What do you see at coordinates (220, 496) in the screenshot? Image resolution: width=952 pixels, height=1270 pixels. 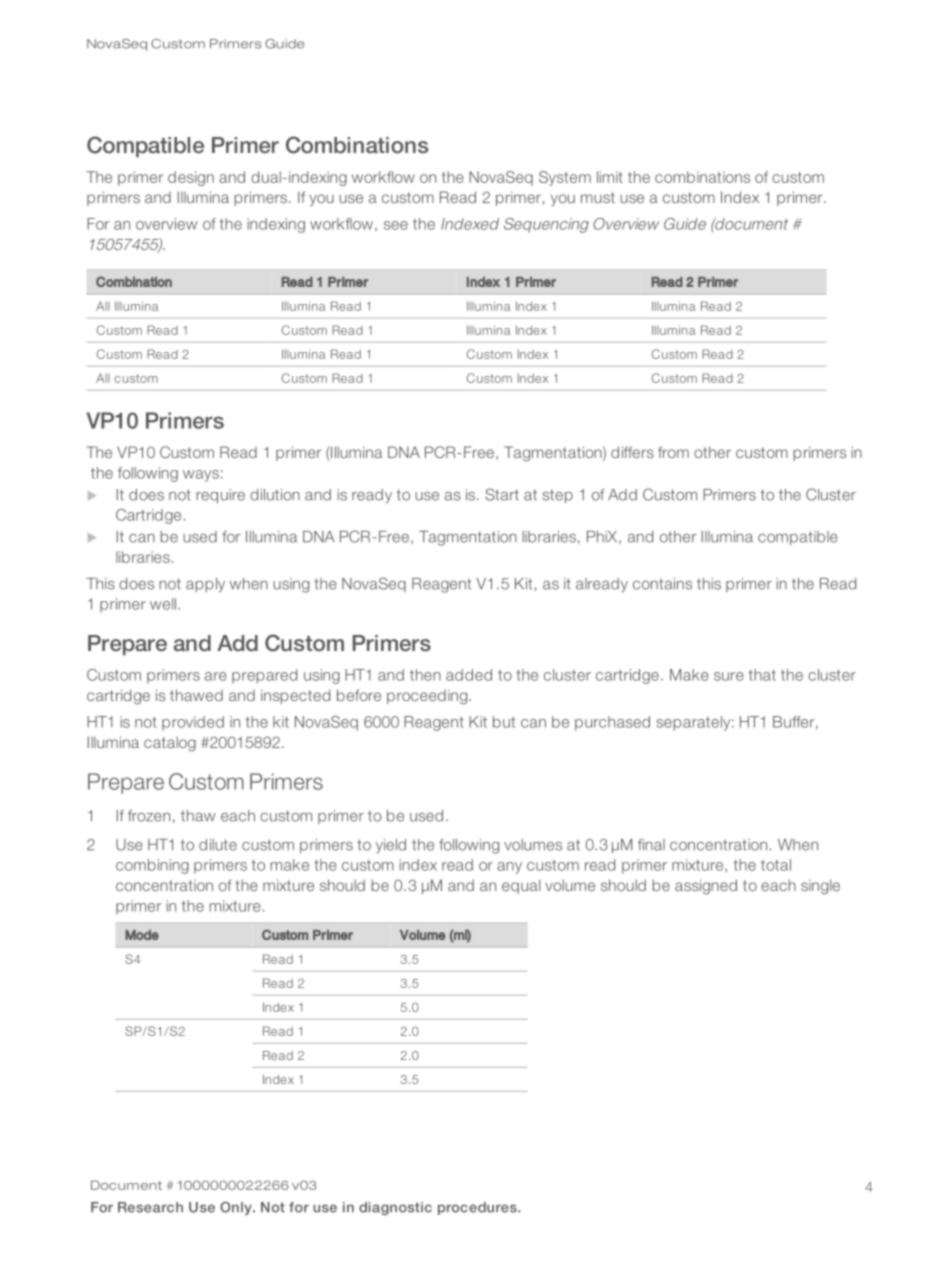 I see `require` at bounding box center [220, 496].
